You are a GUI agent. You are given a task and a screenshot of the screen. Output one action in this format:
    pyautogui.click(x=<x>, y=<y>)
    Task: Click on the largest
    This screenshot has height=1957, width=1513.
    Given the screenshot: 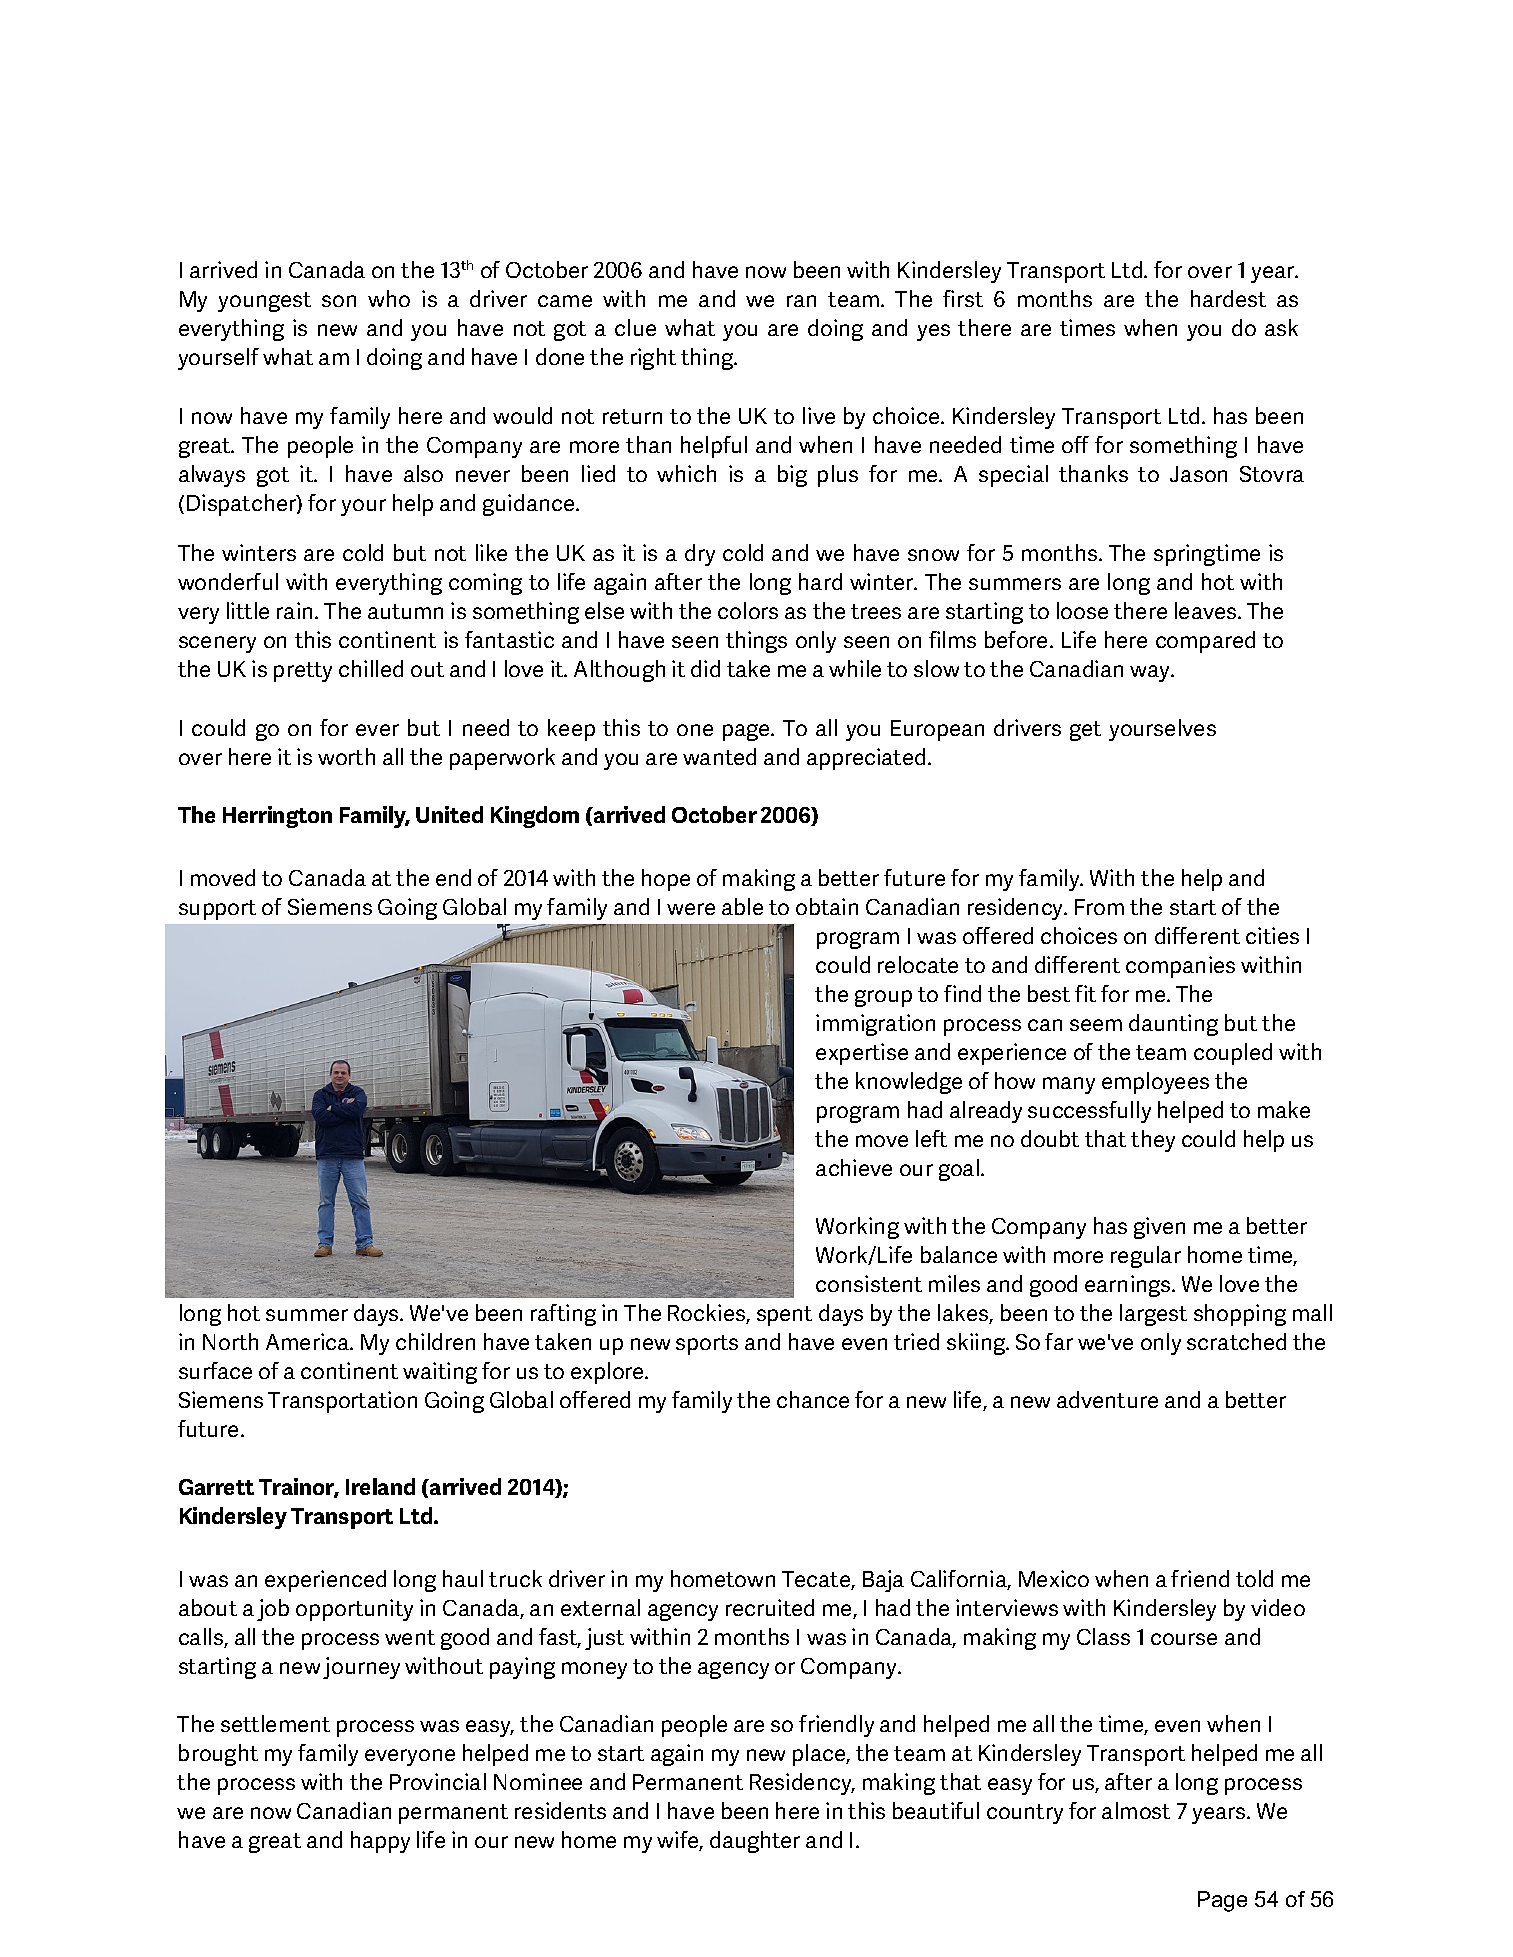 What is the action you would take?
    pyautogui.click(x=1153, y=1315)
